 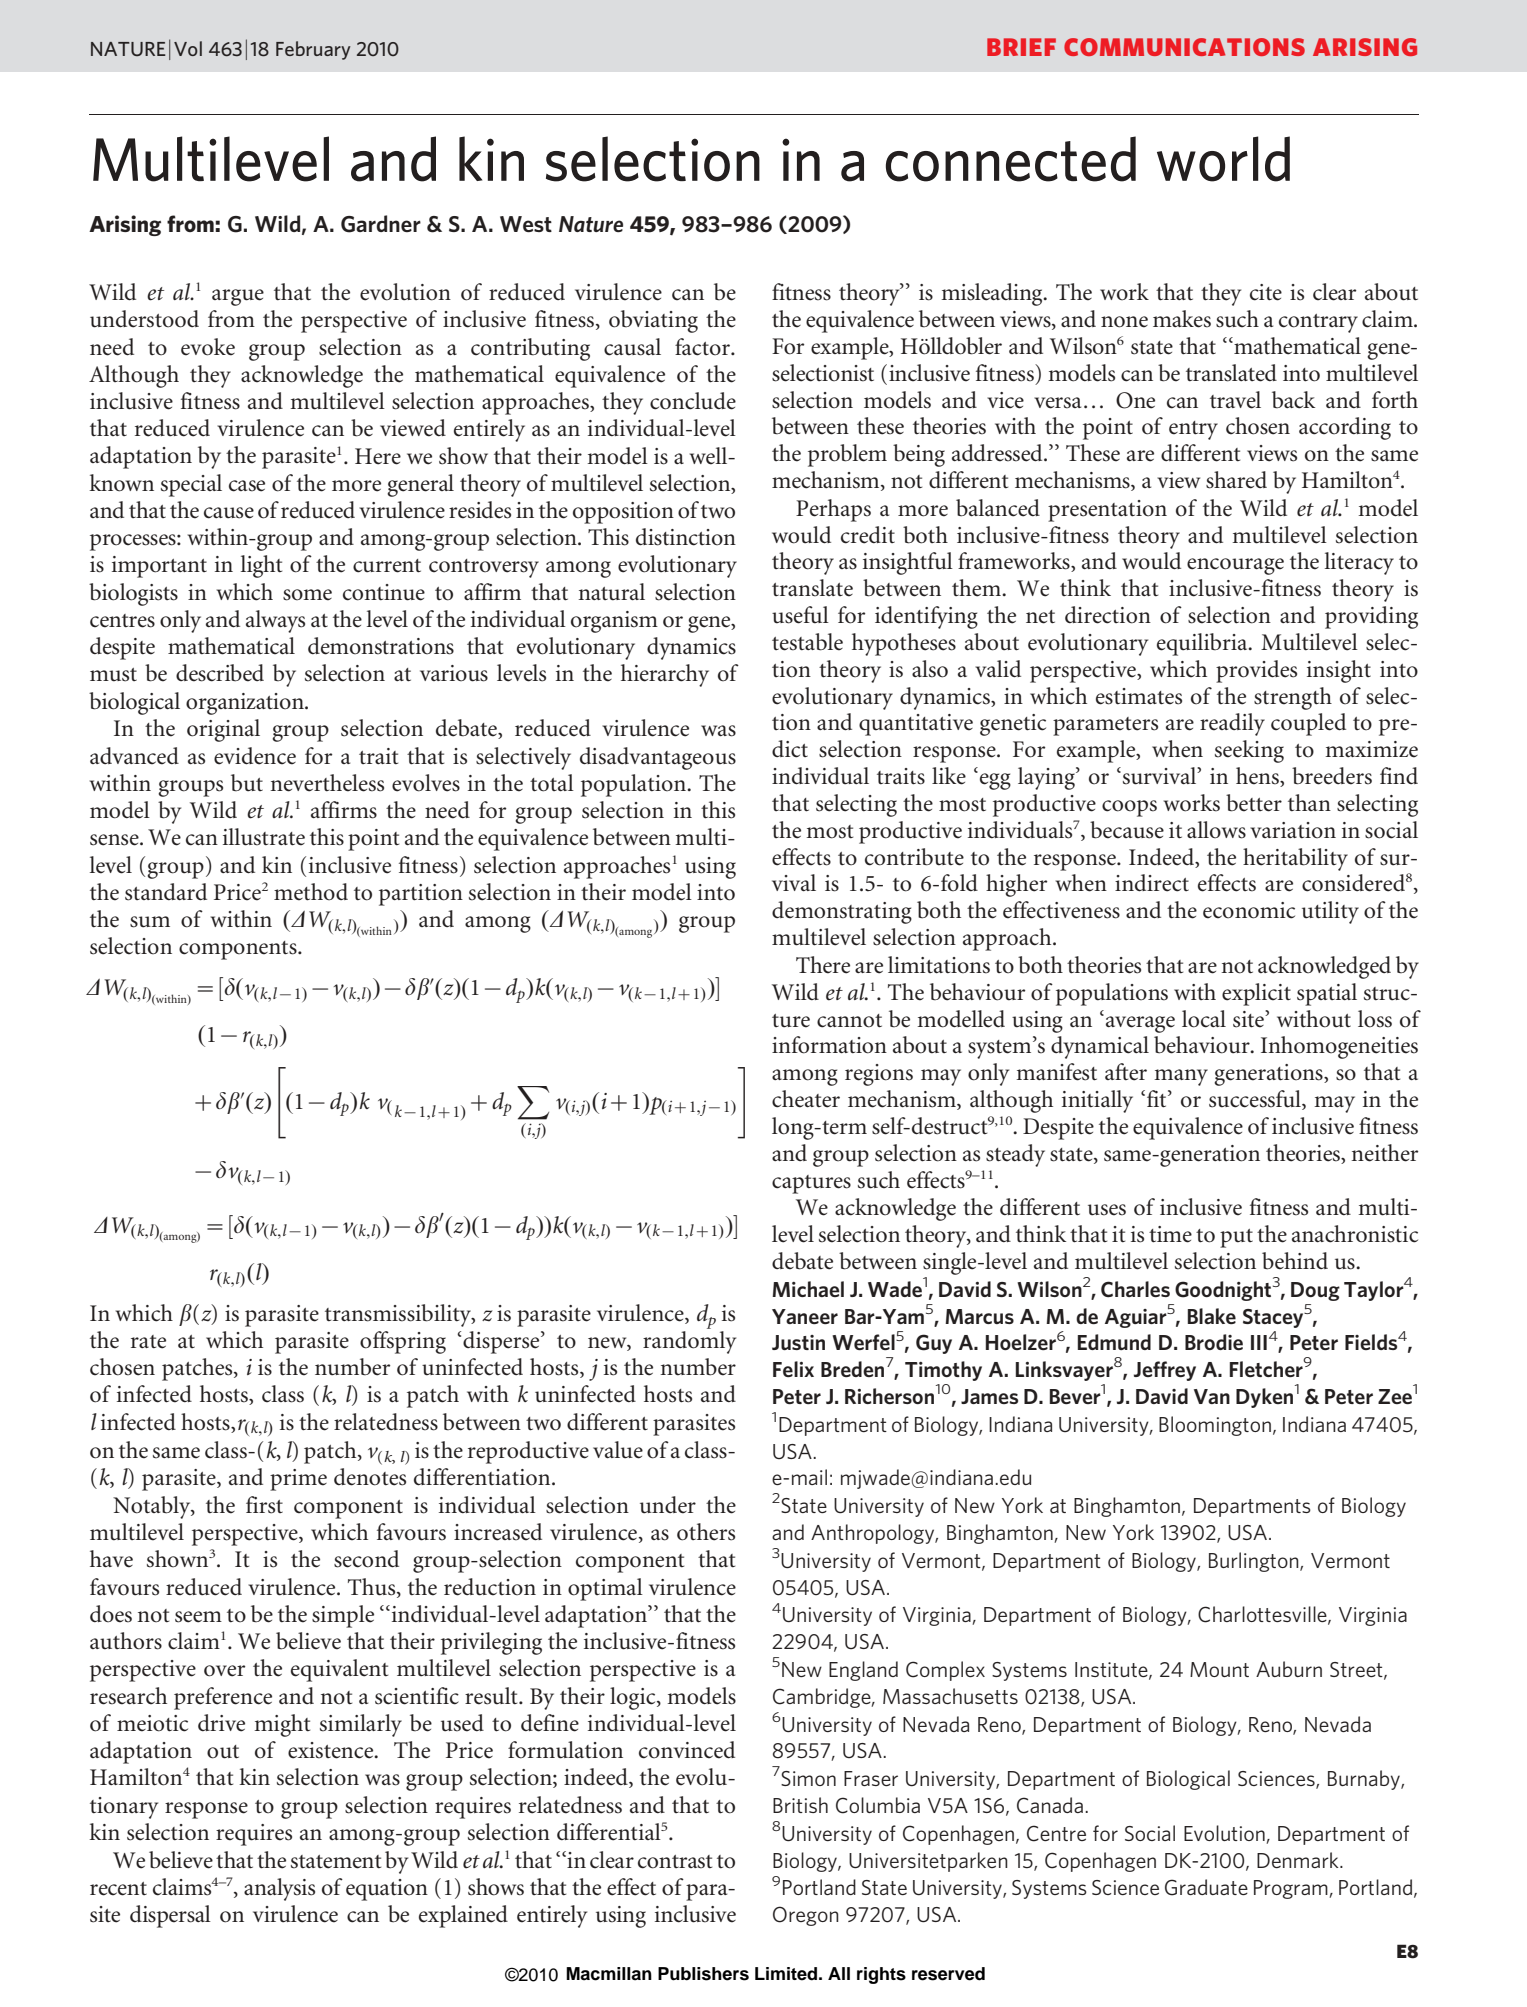 I want to click on light, so click(x=261, y=566).
